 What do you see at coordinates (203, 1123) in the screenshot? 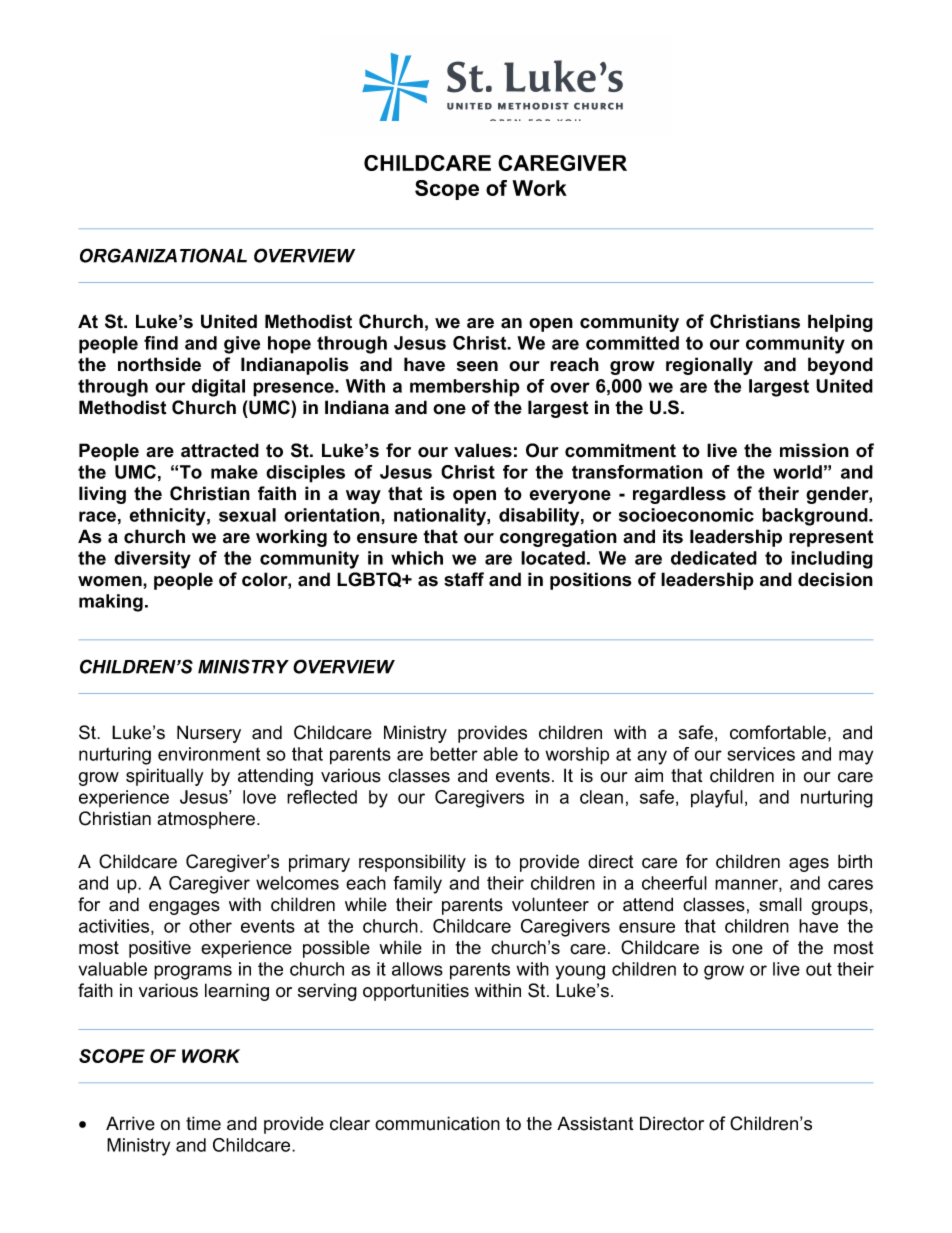
I see `time` at bounding box center [203, 1123].
